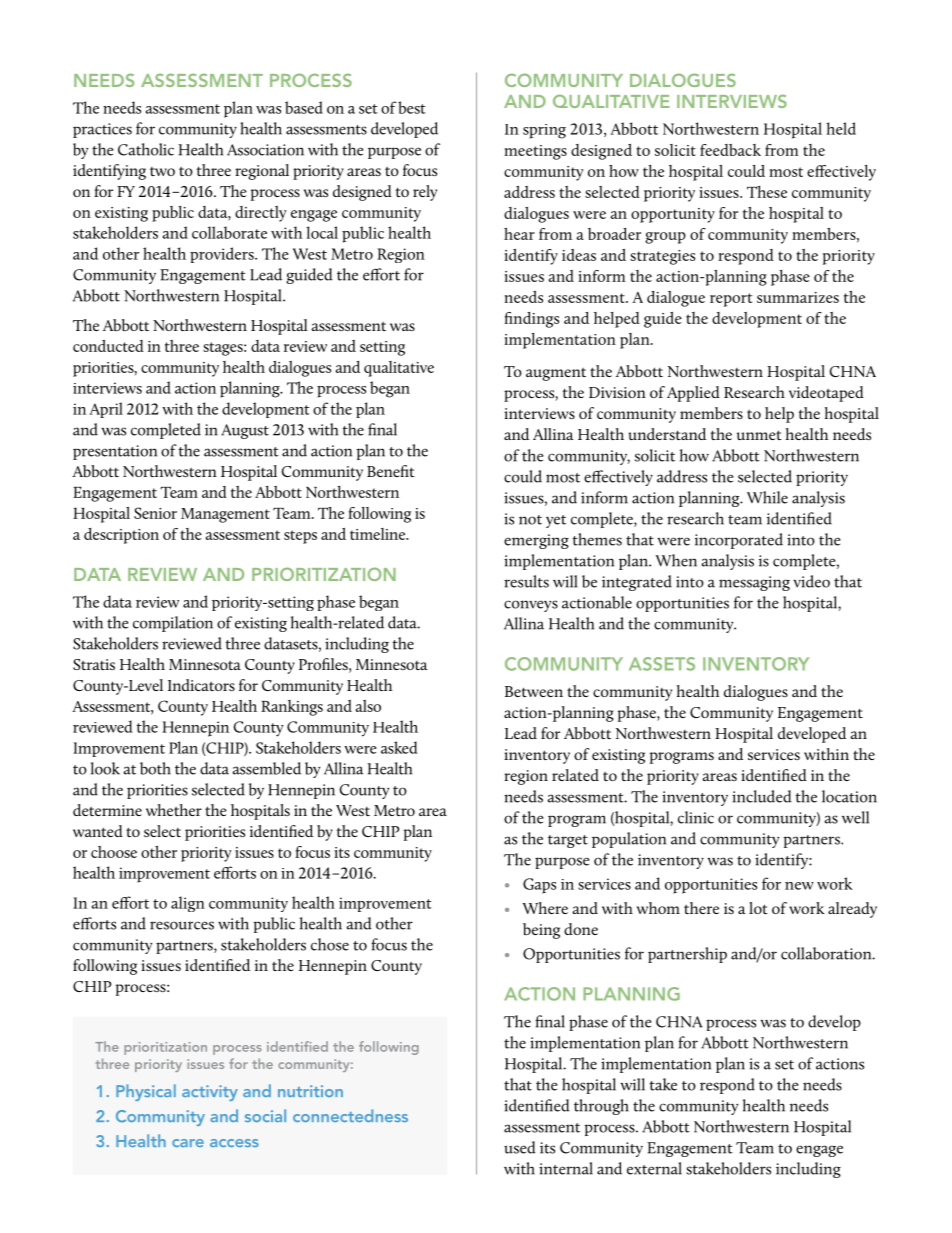 This screenshot has height=1233, width=952. What do you see at coordinates (155, 513) in the screenshot?
I see `Senior` at bounding box center [155, 513].
